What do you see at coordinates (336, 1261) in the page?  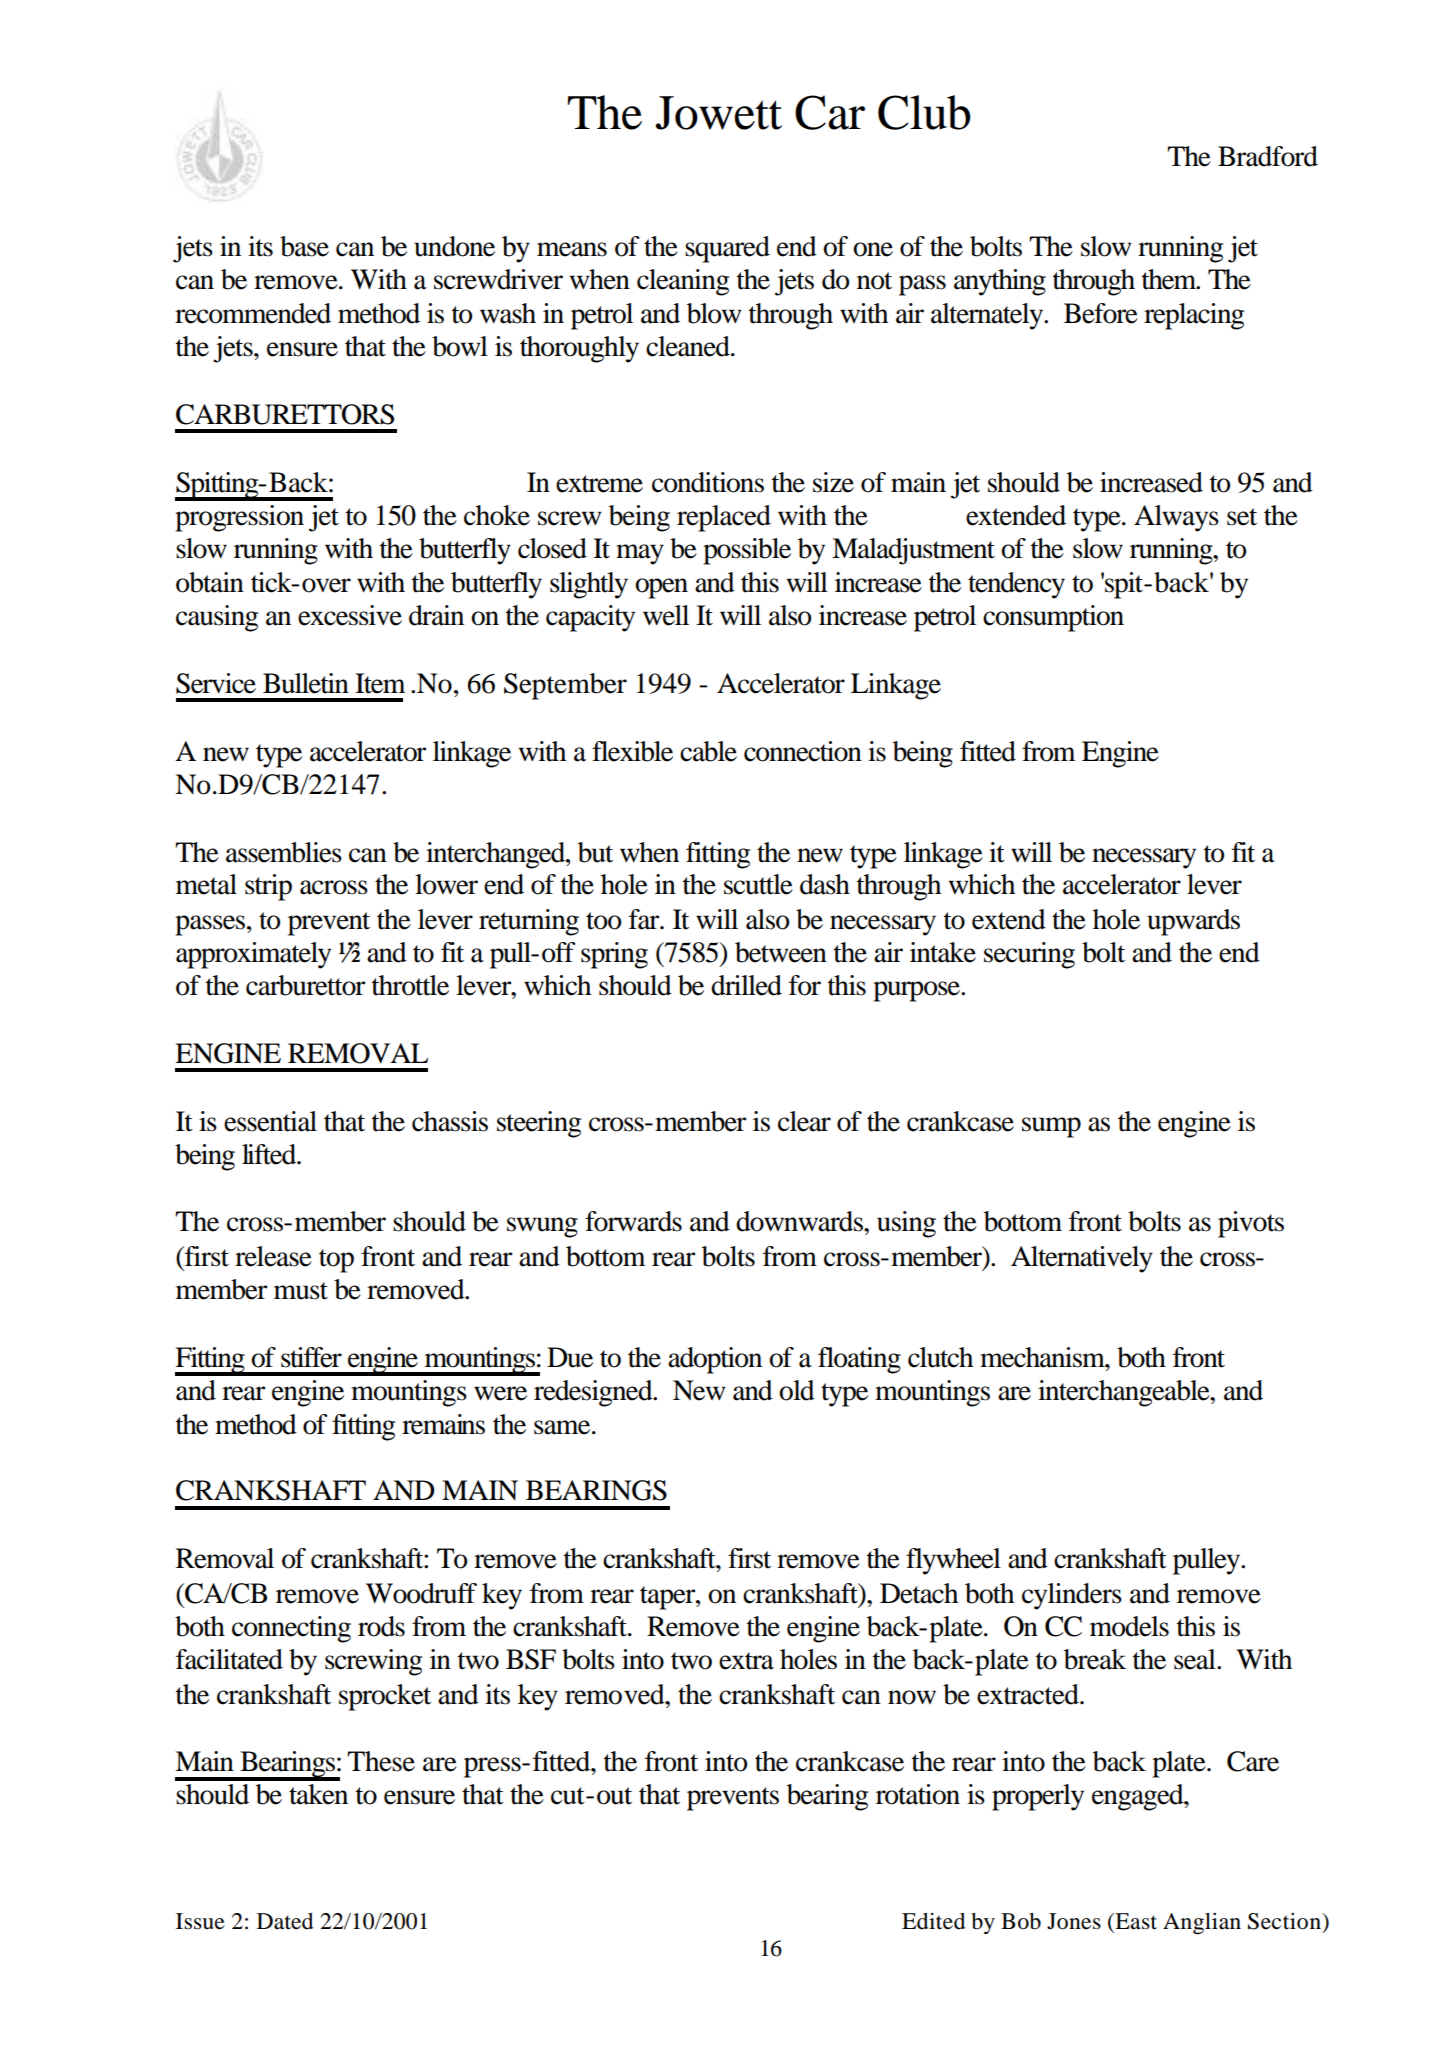 I see `top` at bounding box center [336, 1261].
